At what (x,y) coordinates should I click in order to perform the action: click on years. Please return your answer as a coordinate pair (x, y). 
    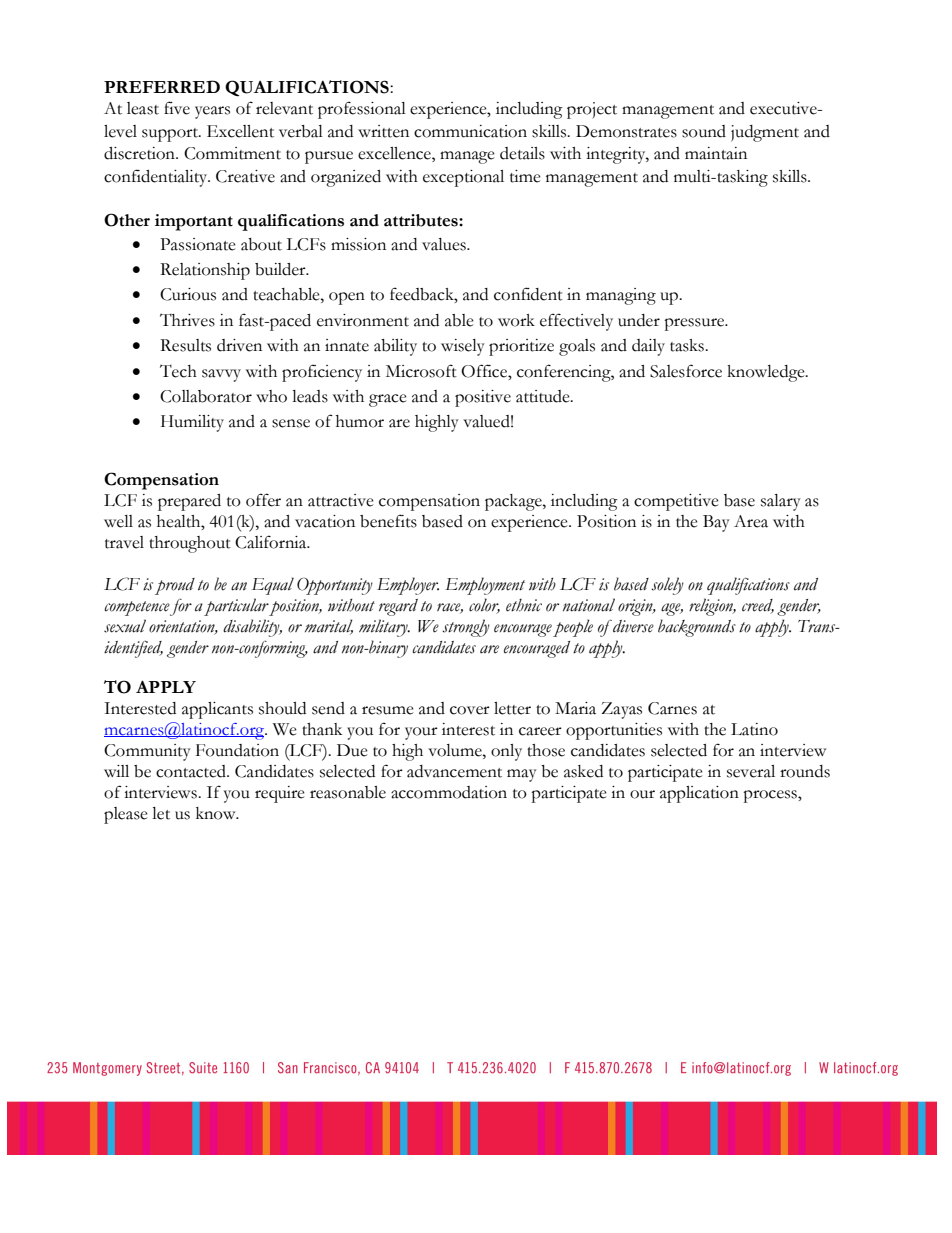
    Looking at the image, I should click on (212, 112).
